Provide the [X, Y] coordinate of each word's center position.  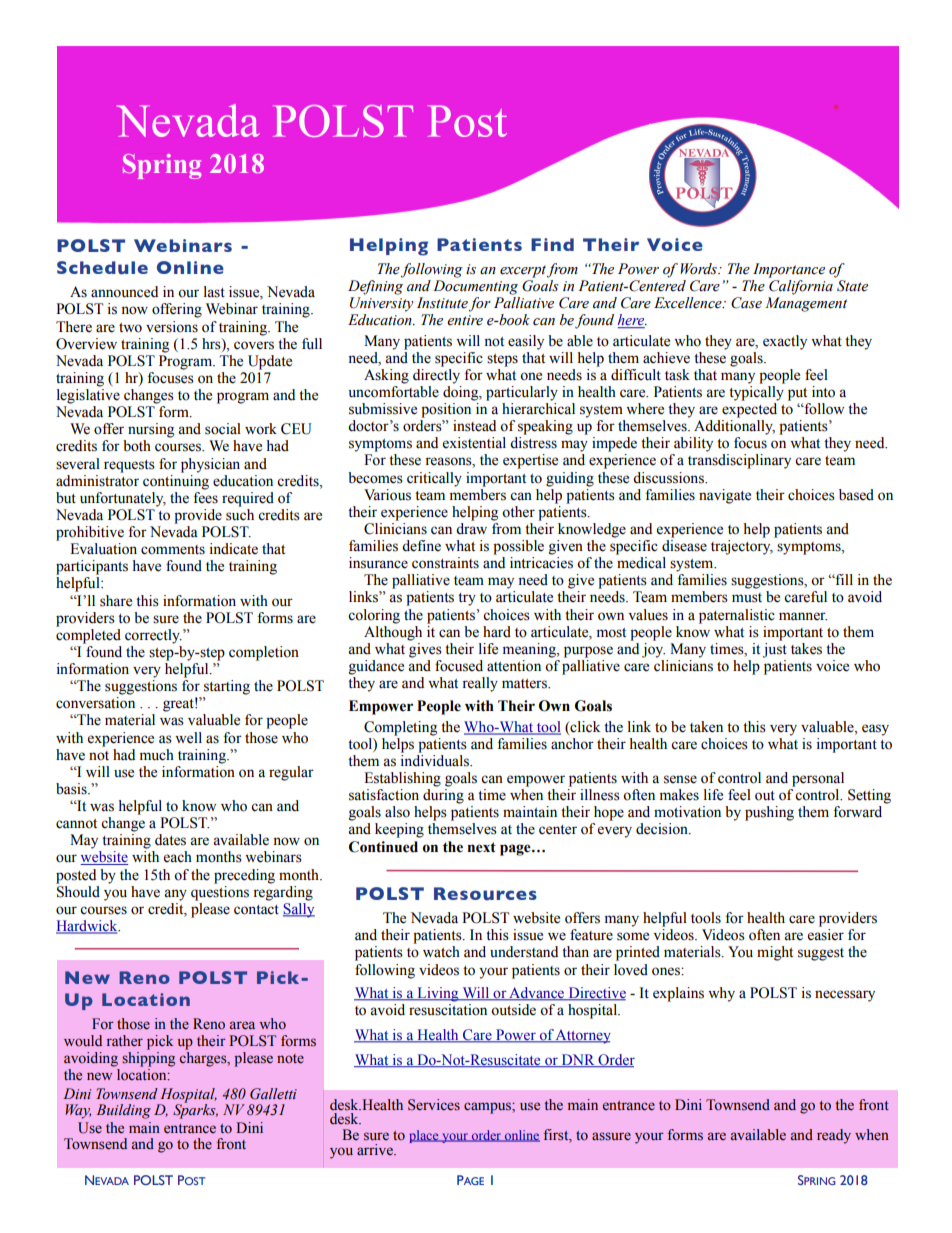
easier [826, 935]
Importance [789, 270]
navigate [725, 496]
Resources [485, 894]
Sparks [195, 1110]
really [480, 684]
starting [227, 687]
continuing [176, 481]
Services [434, 1105]
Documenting [475, 287]
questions [220, 892]
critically [434, 479]
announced [124, 292]
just [775, 650]
